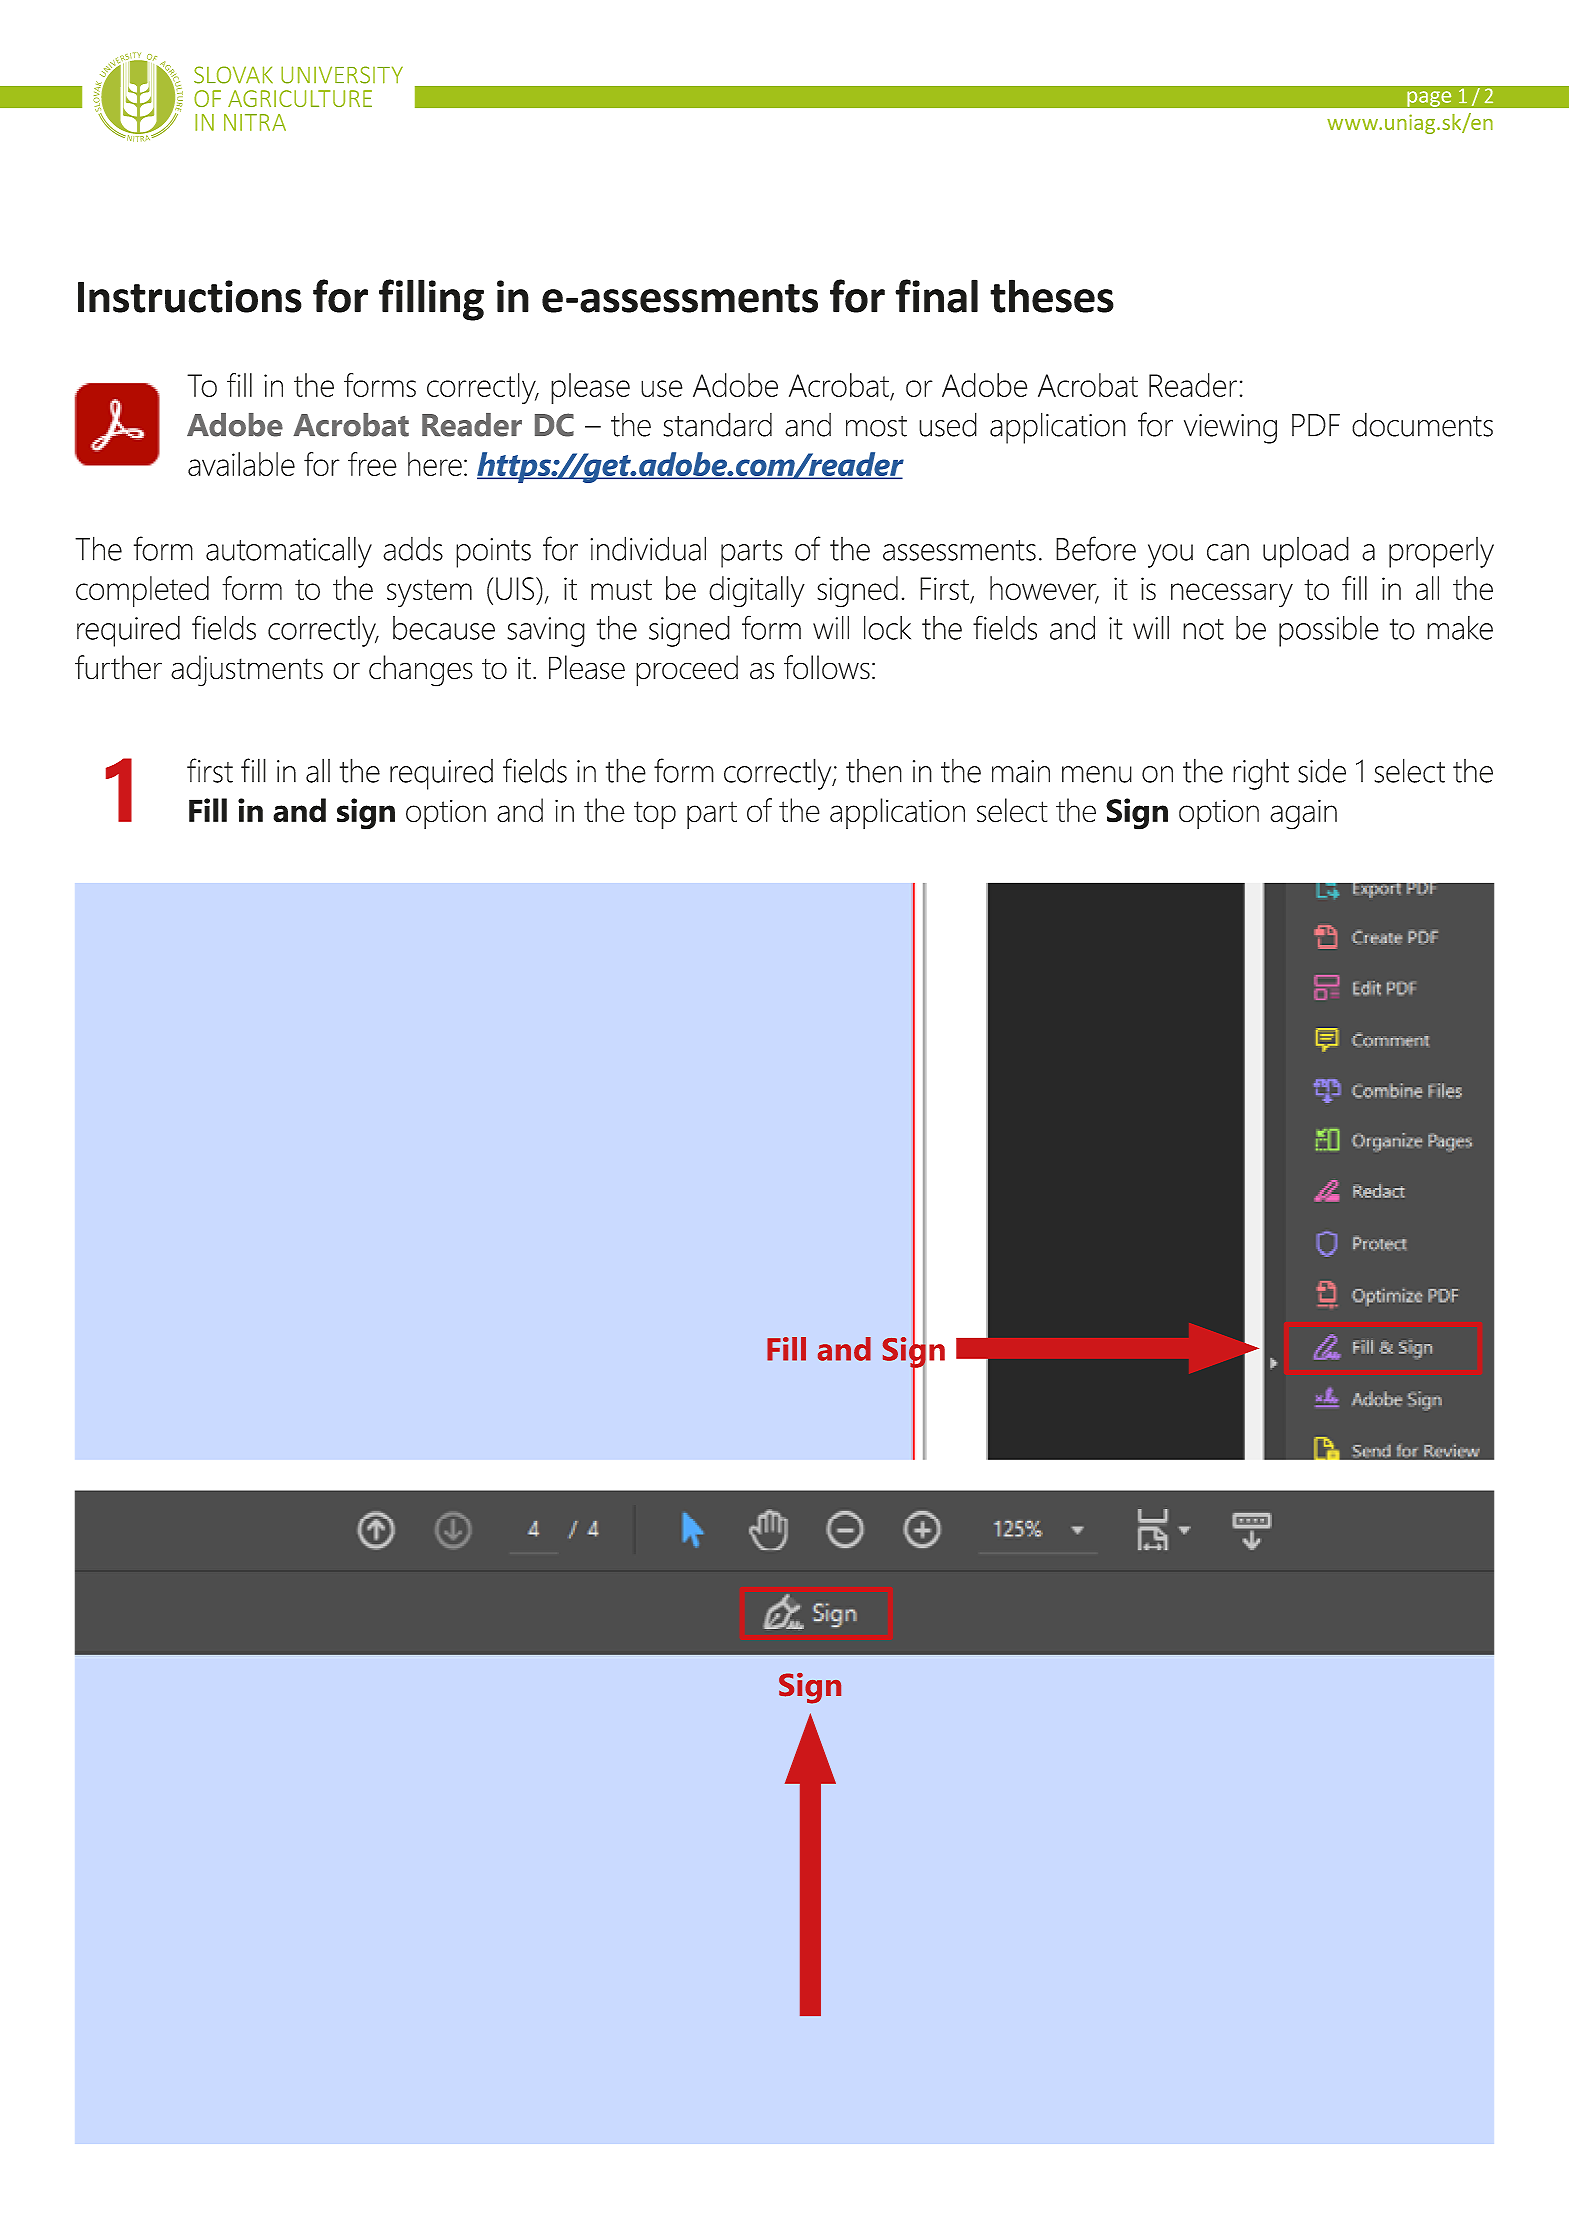 Image resolution: width=1569 pixels, height=2219 pixels. Describe the element at coordinates (342, 75) in the page. I see `UNIVERSITY` at that location.
